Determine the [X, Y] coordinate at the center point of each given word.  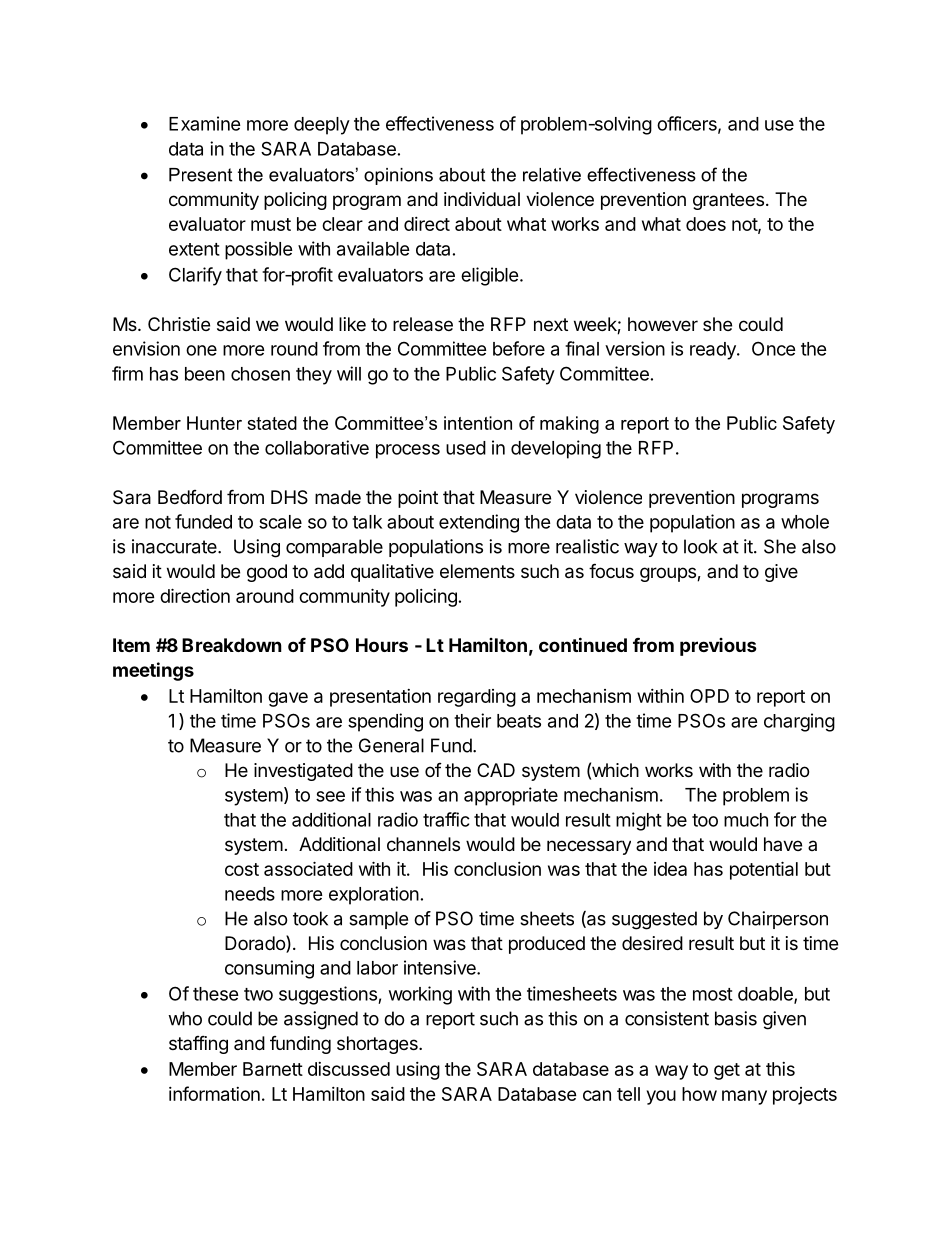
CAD [496, 770]
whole [805, 522]
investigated [303, 772]
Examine [205, 123]
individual [482, 199]
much [746, 820]
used [466, 448]
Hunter [214, 423]
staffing [198, 1044]
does [706, 224]
